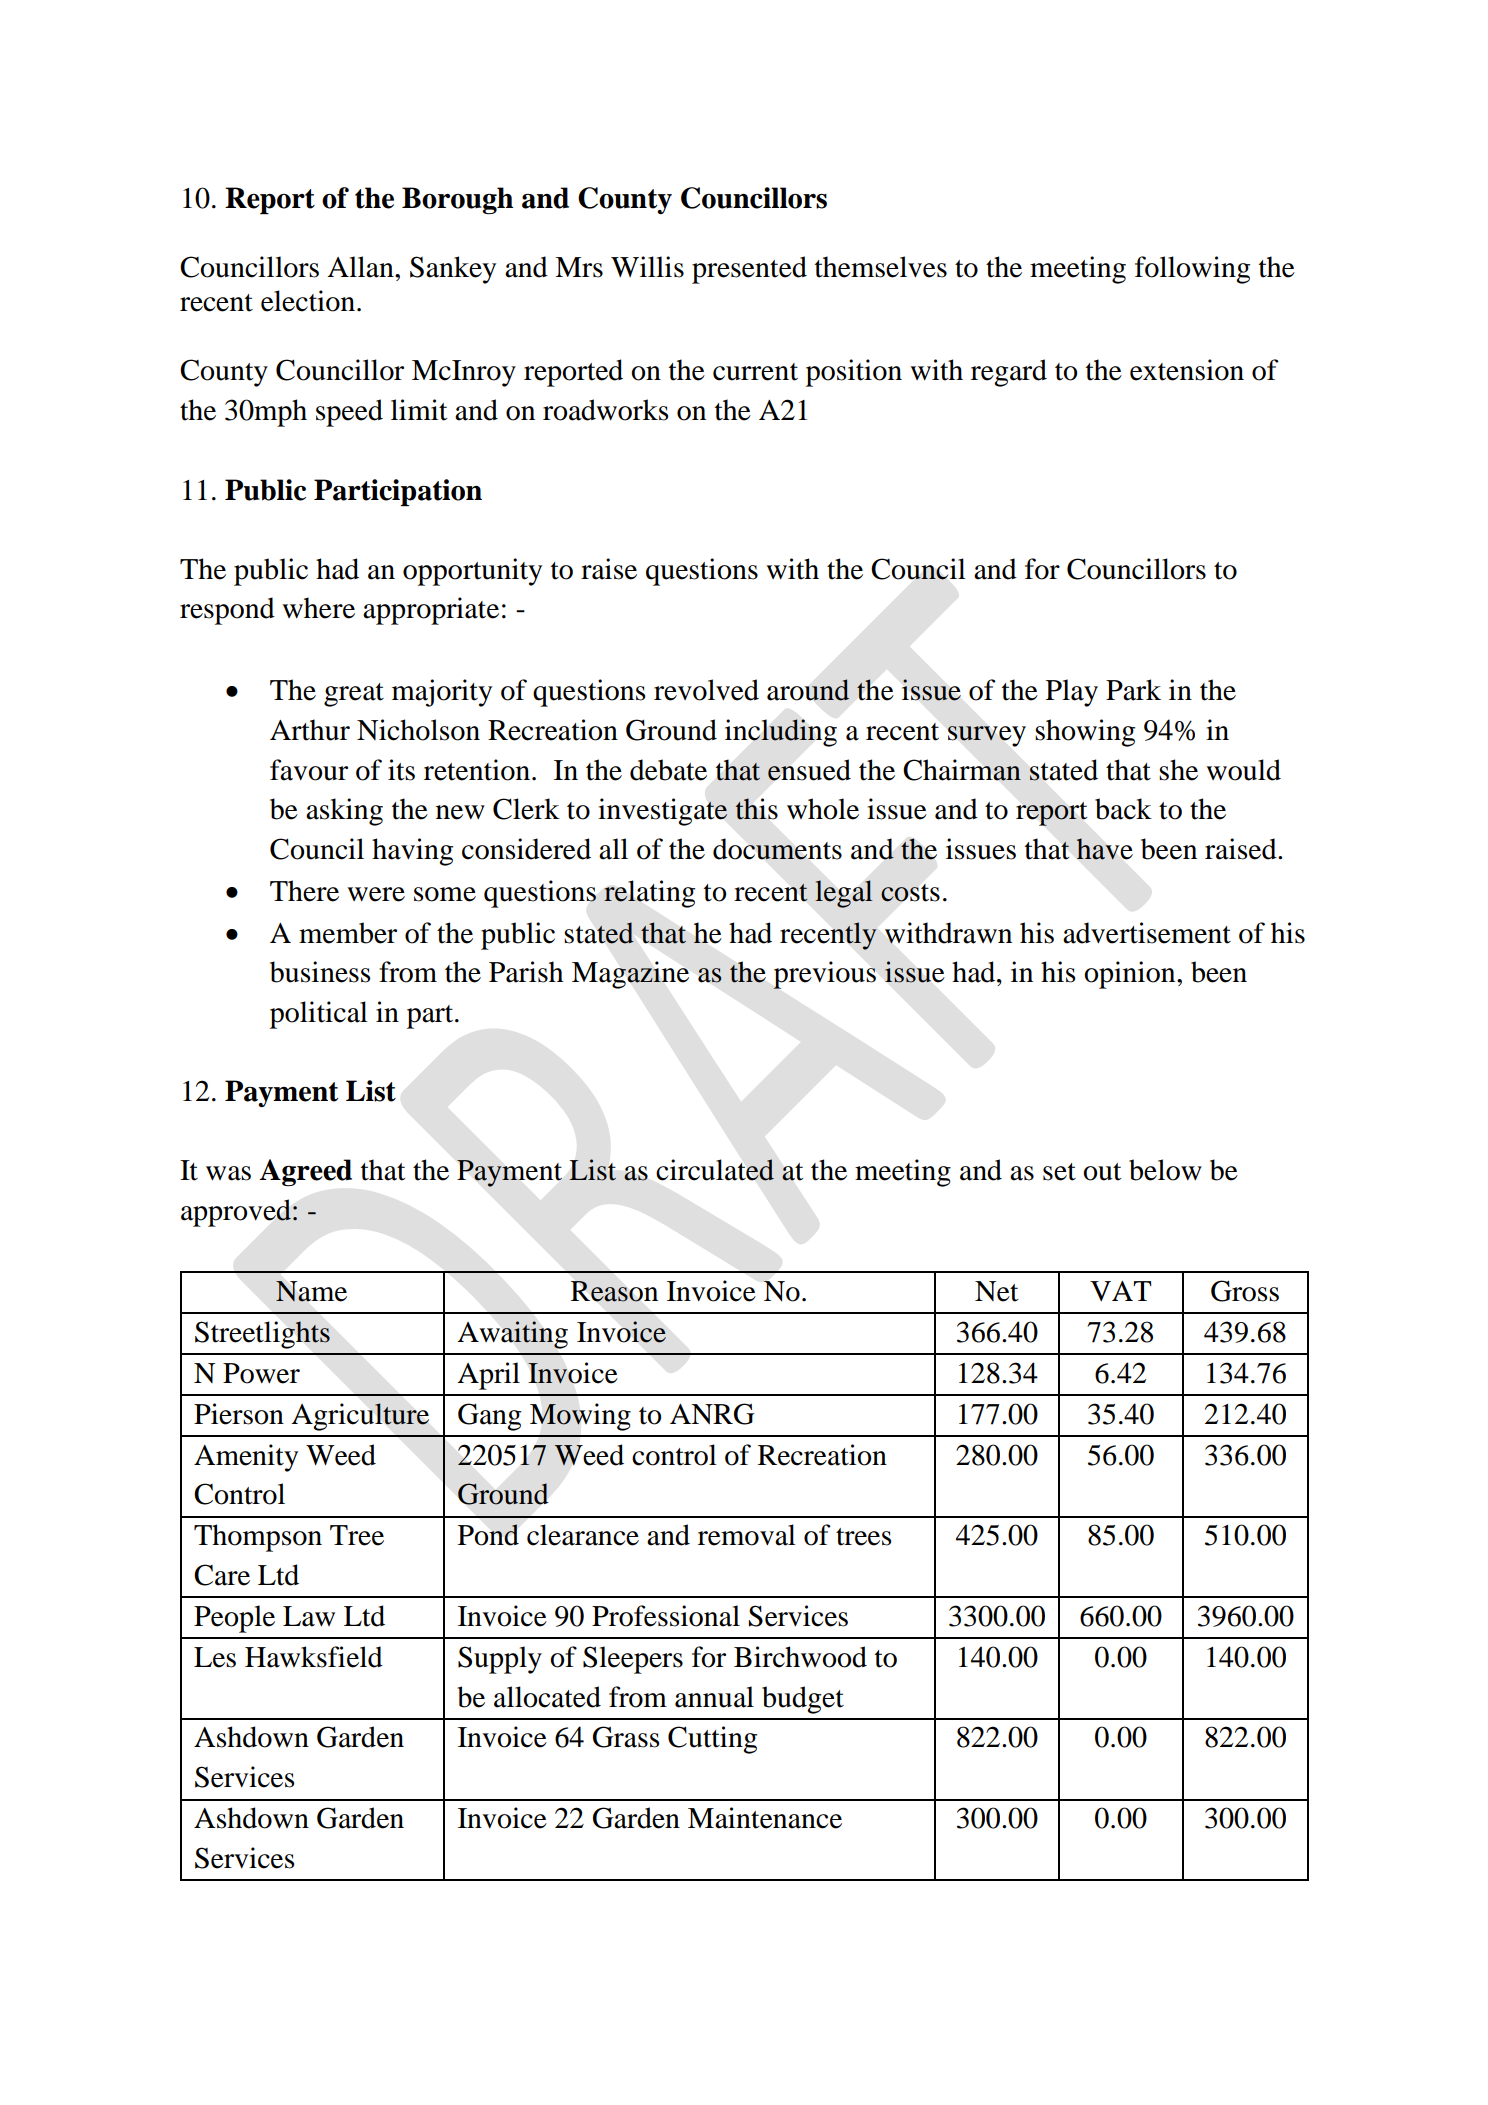  I want to click on following, so click(1192, 270).
